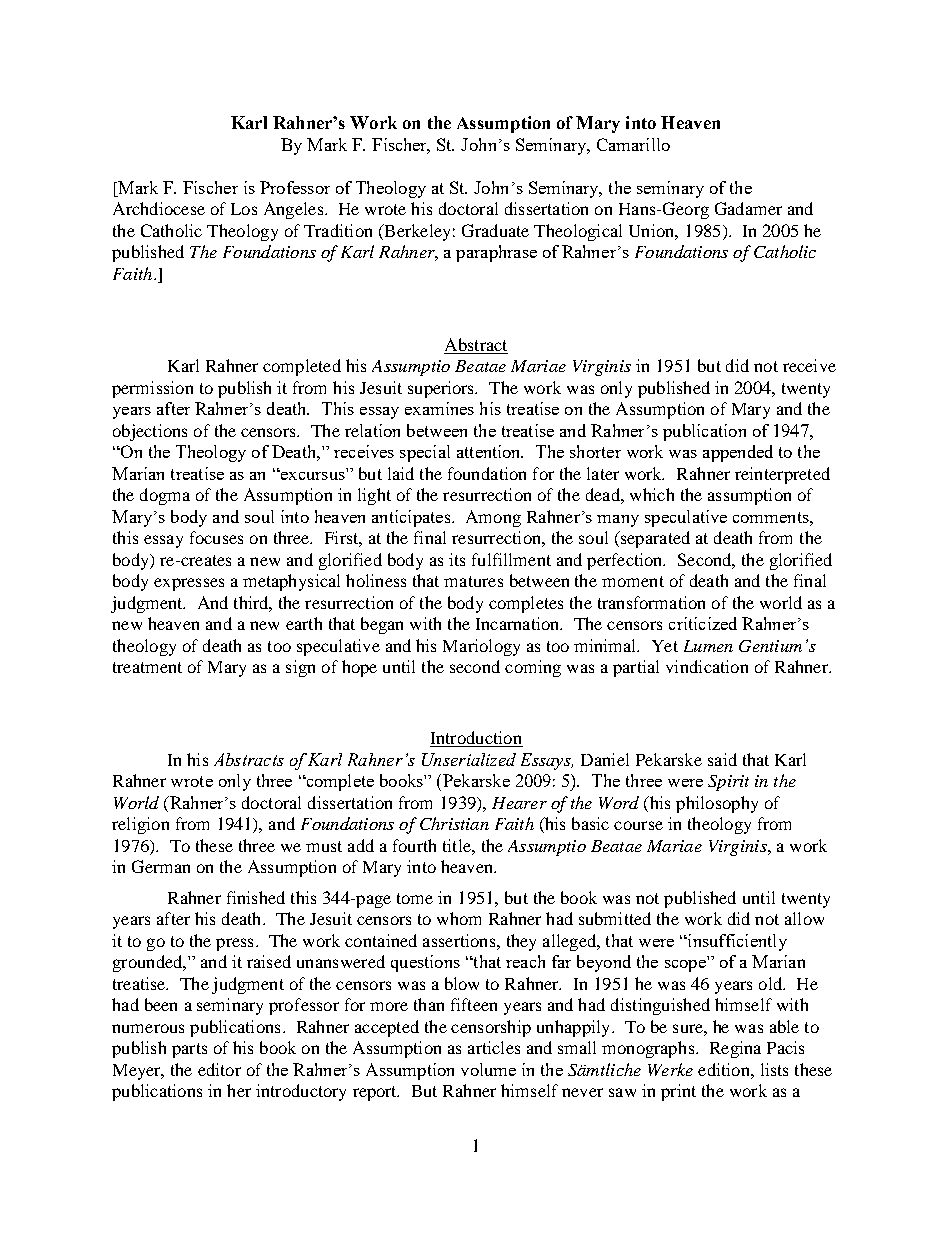 This screenshot has width=952, height=1233. Describe the element at coordinates (578, 232) in the screenshot. I see `Theological` at that location.
